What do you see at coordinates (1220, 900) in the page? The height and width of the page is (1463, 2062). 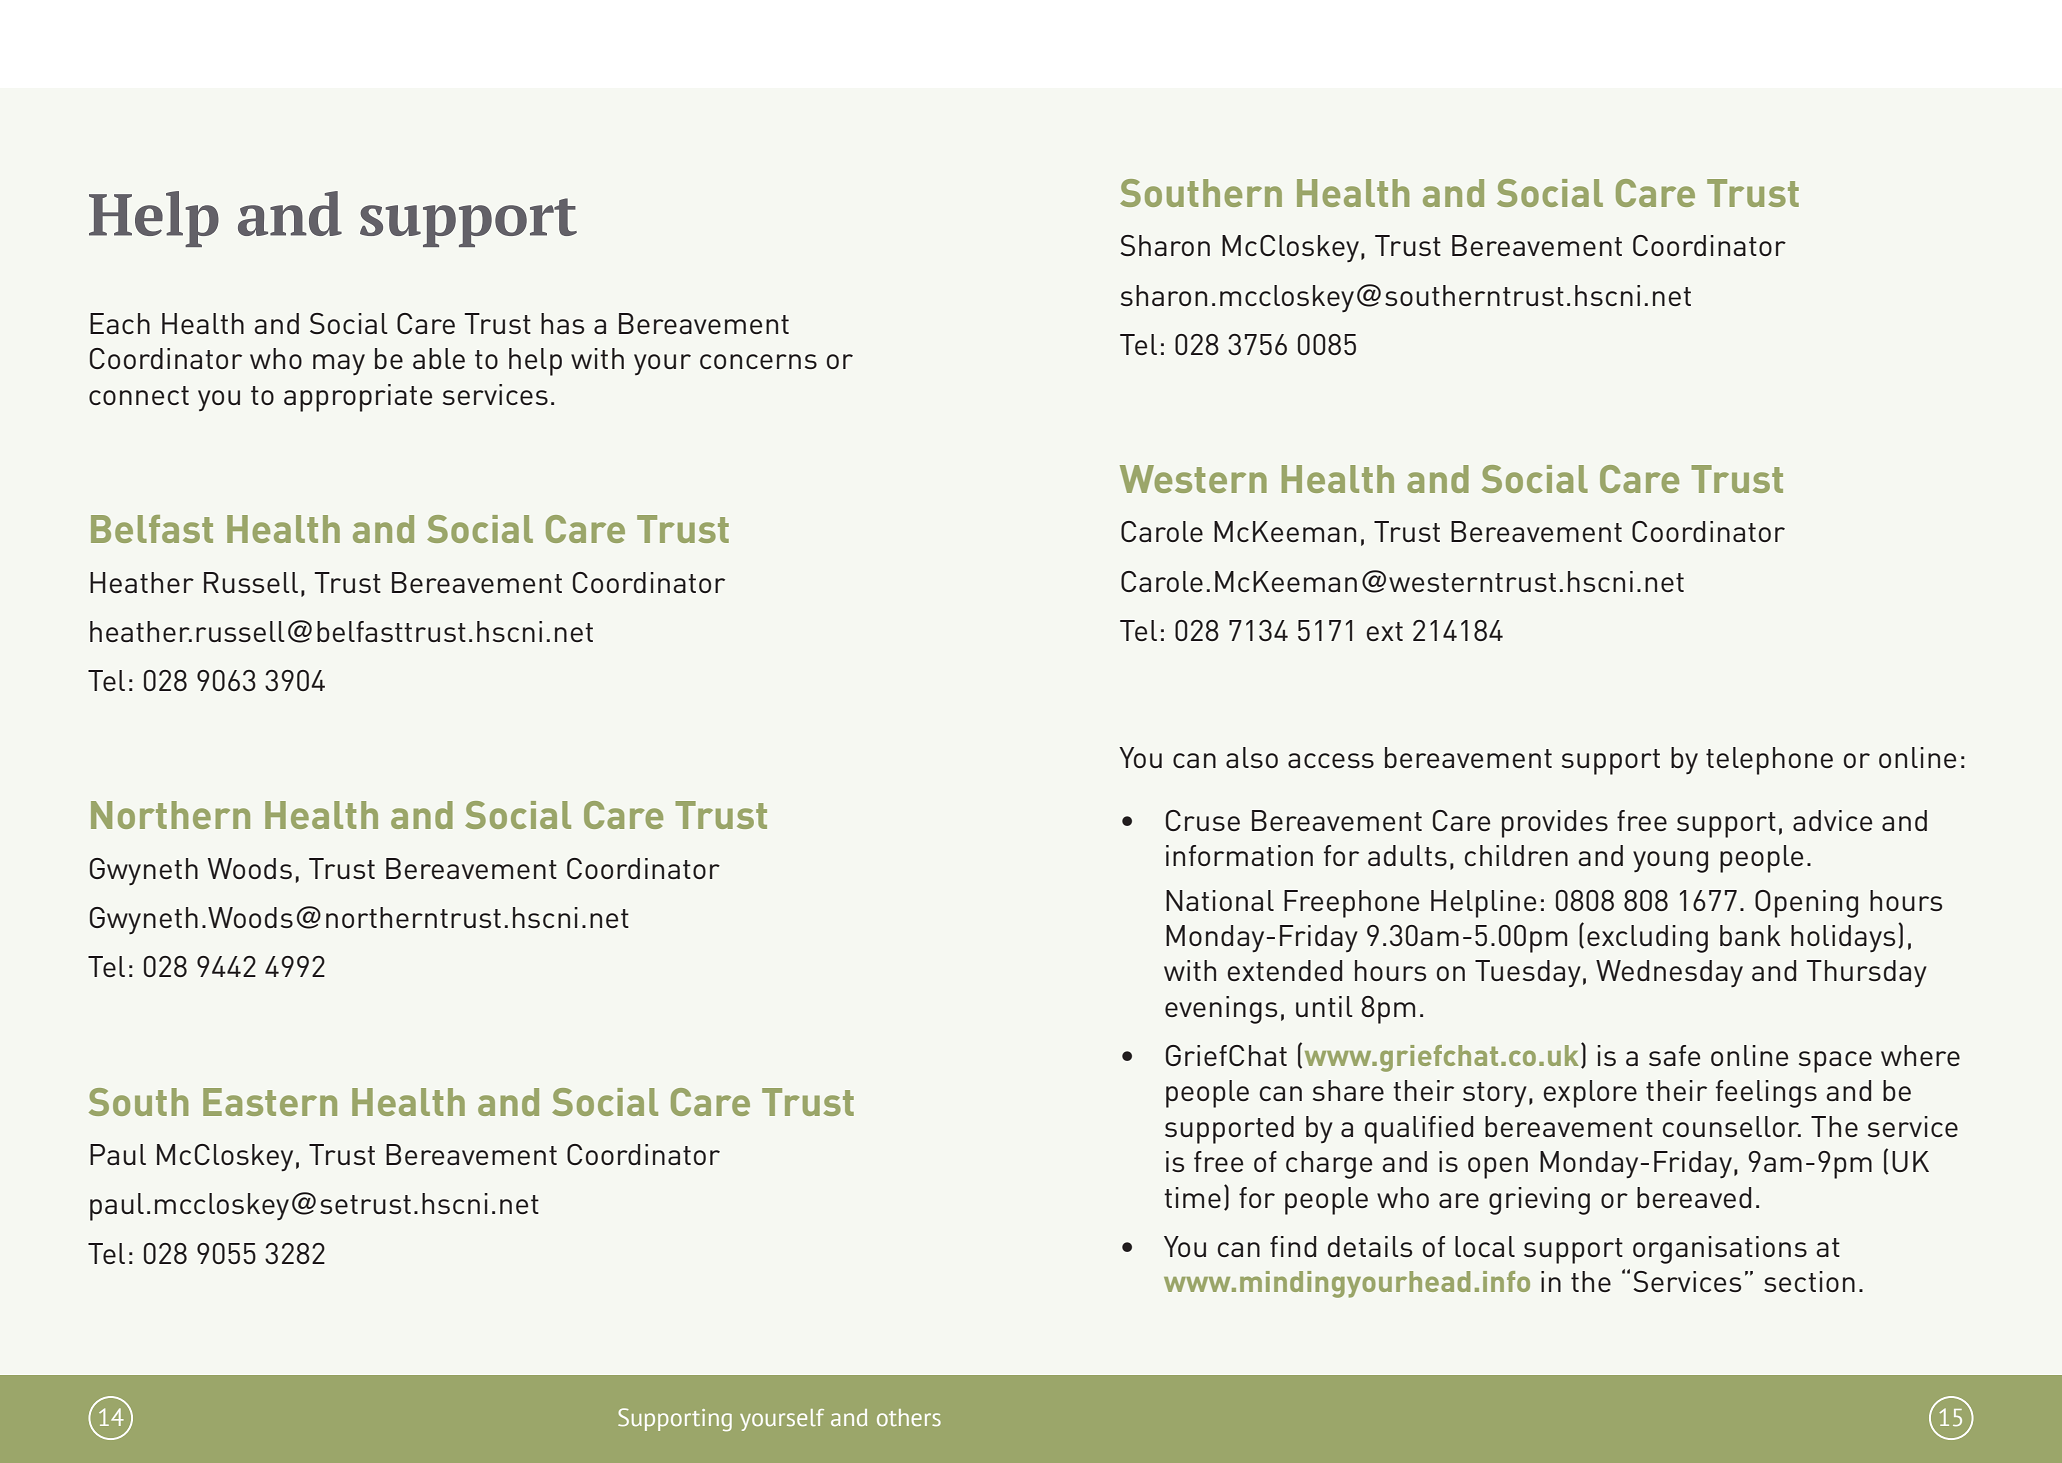 I see `National` at bounding box center [1220, 900].
